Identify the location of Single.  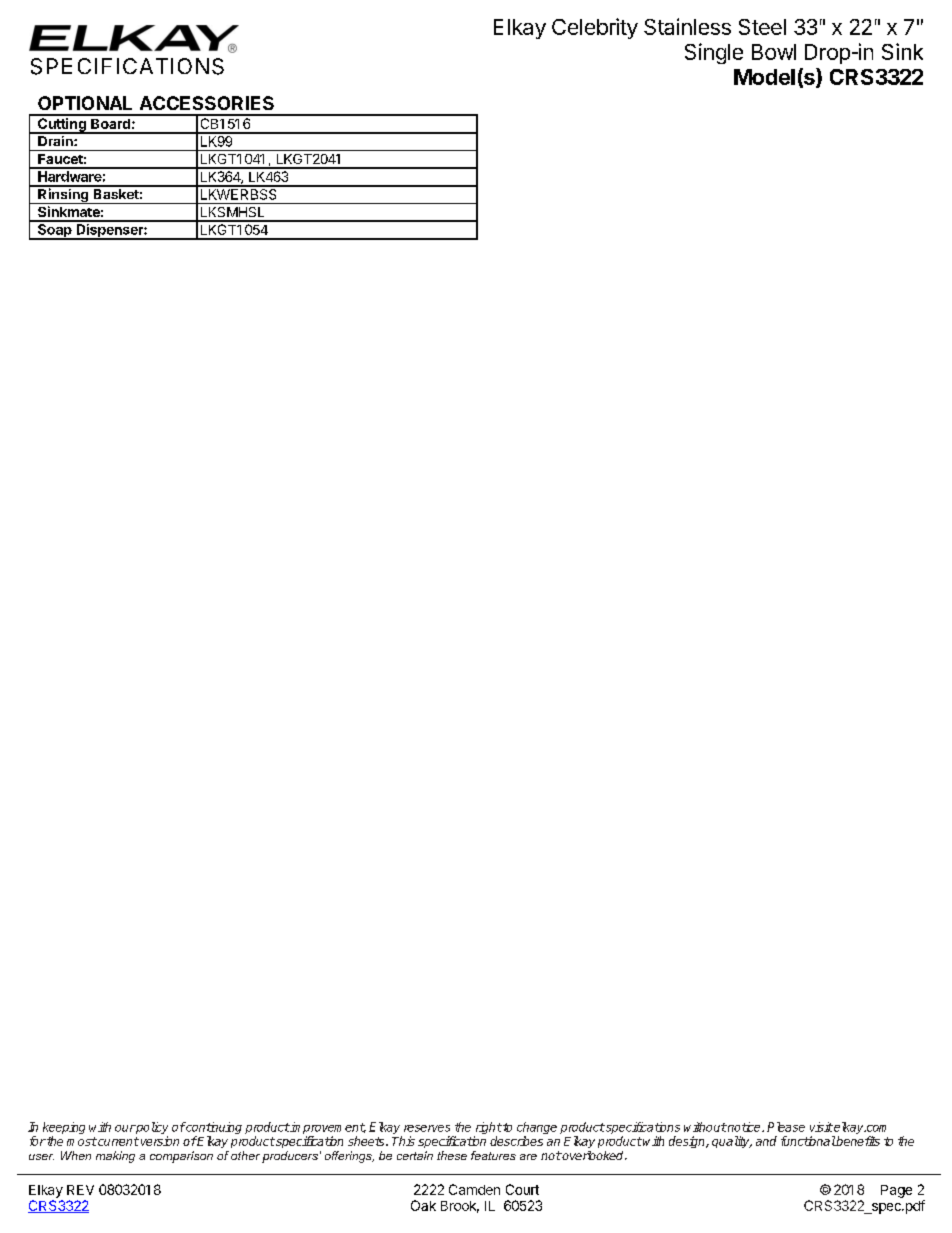
(714, 53).
